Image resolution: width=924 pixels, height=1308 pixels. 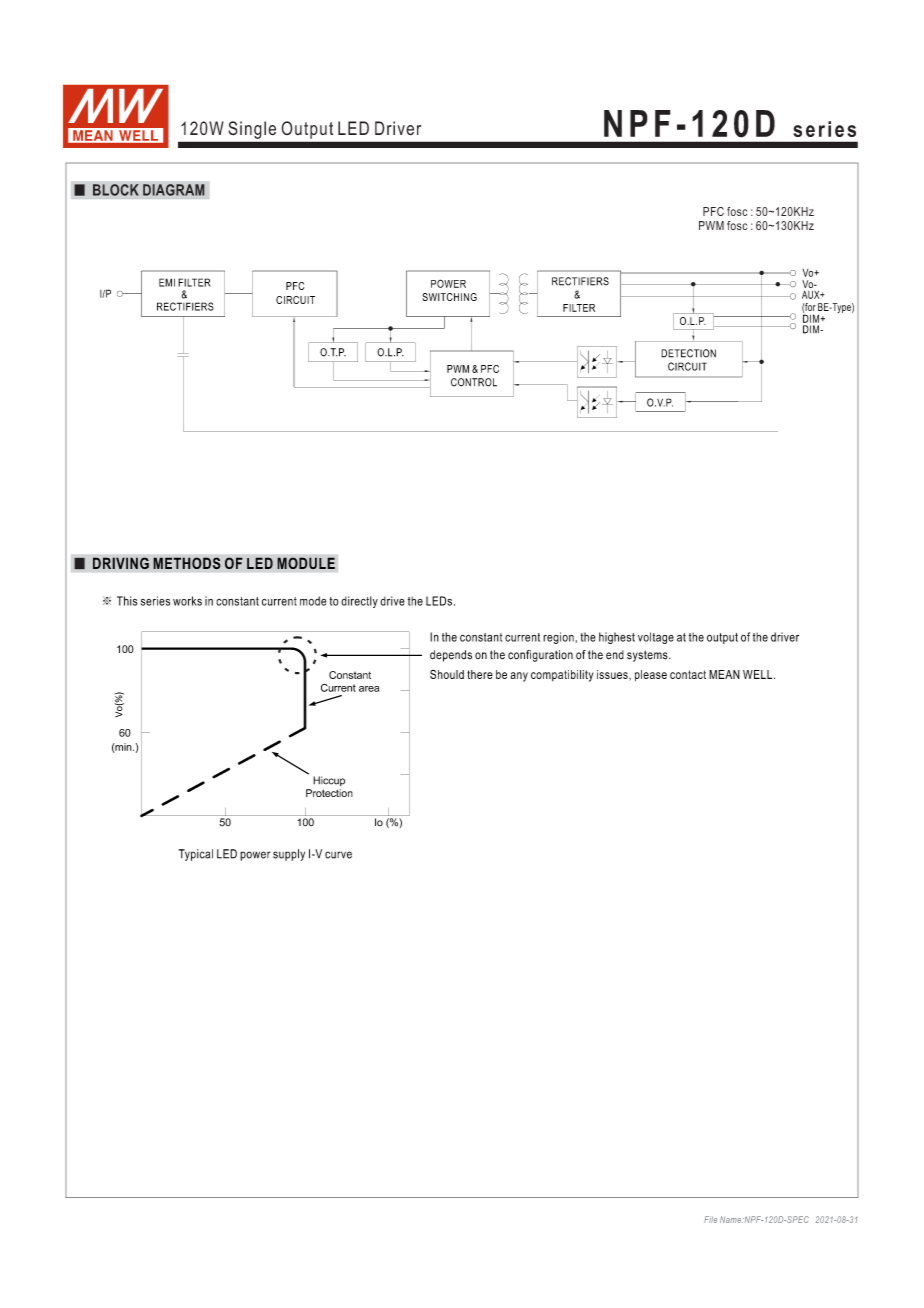 I want to click on EMI, so click(x=167, y=282).
